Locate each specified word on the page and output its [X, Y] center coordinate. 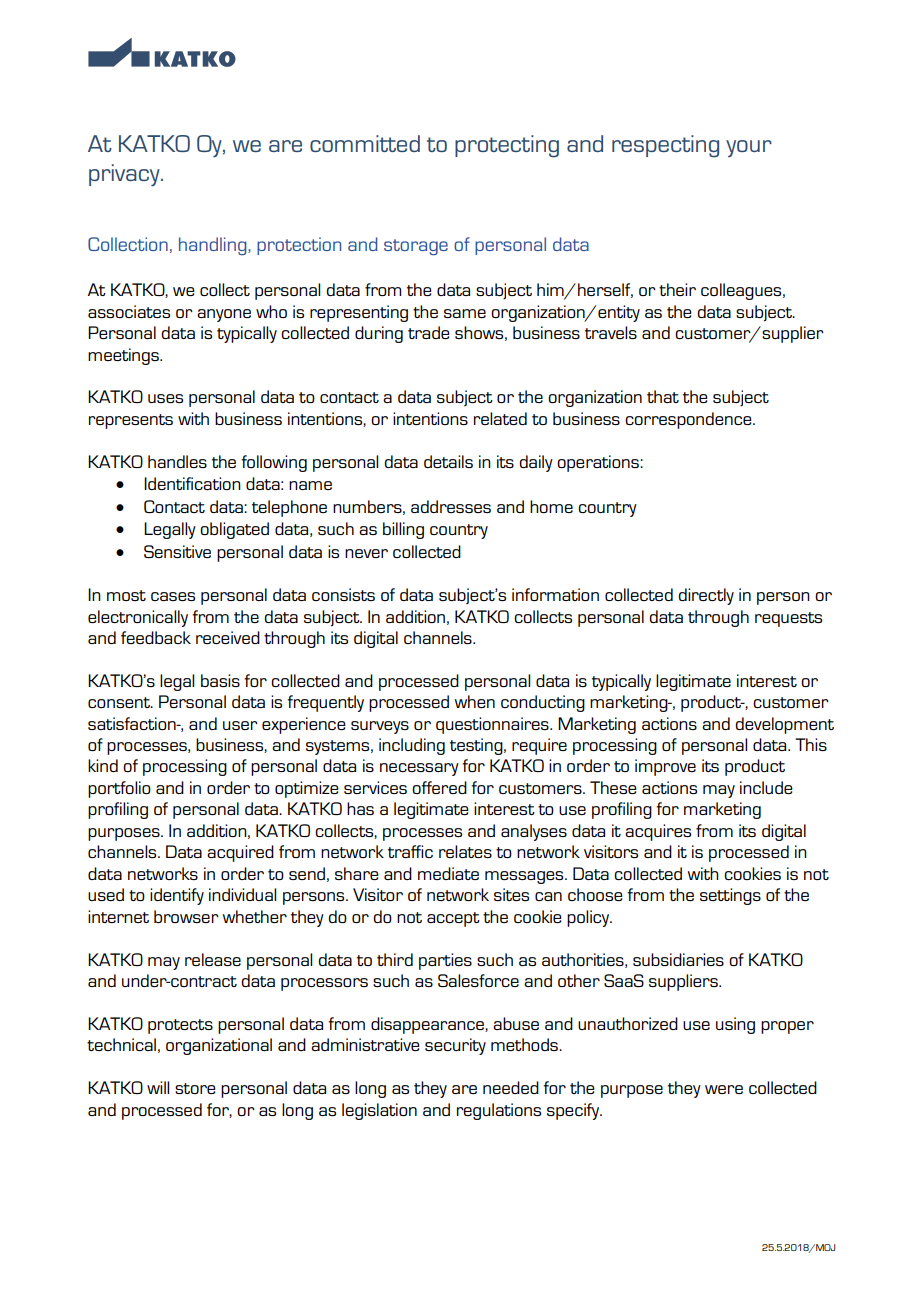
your [749, 148]
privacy [125, 175]
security [455, 1046]
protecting [507, 146]
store [195, 1088]
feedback [156, 637]
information [555, 594]
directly [706, 596]
